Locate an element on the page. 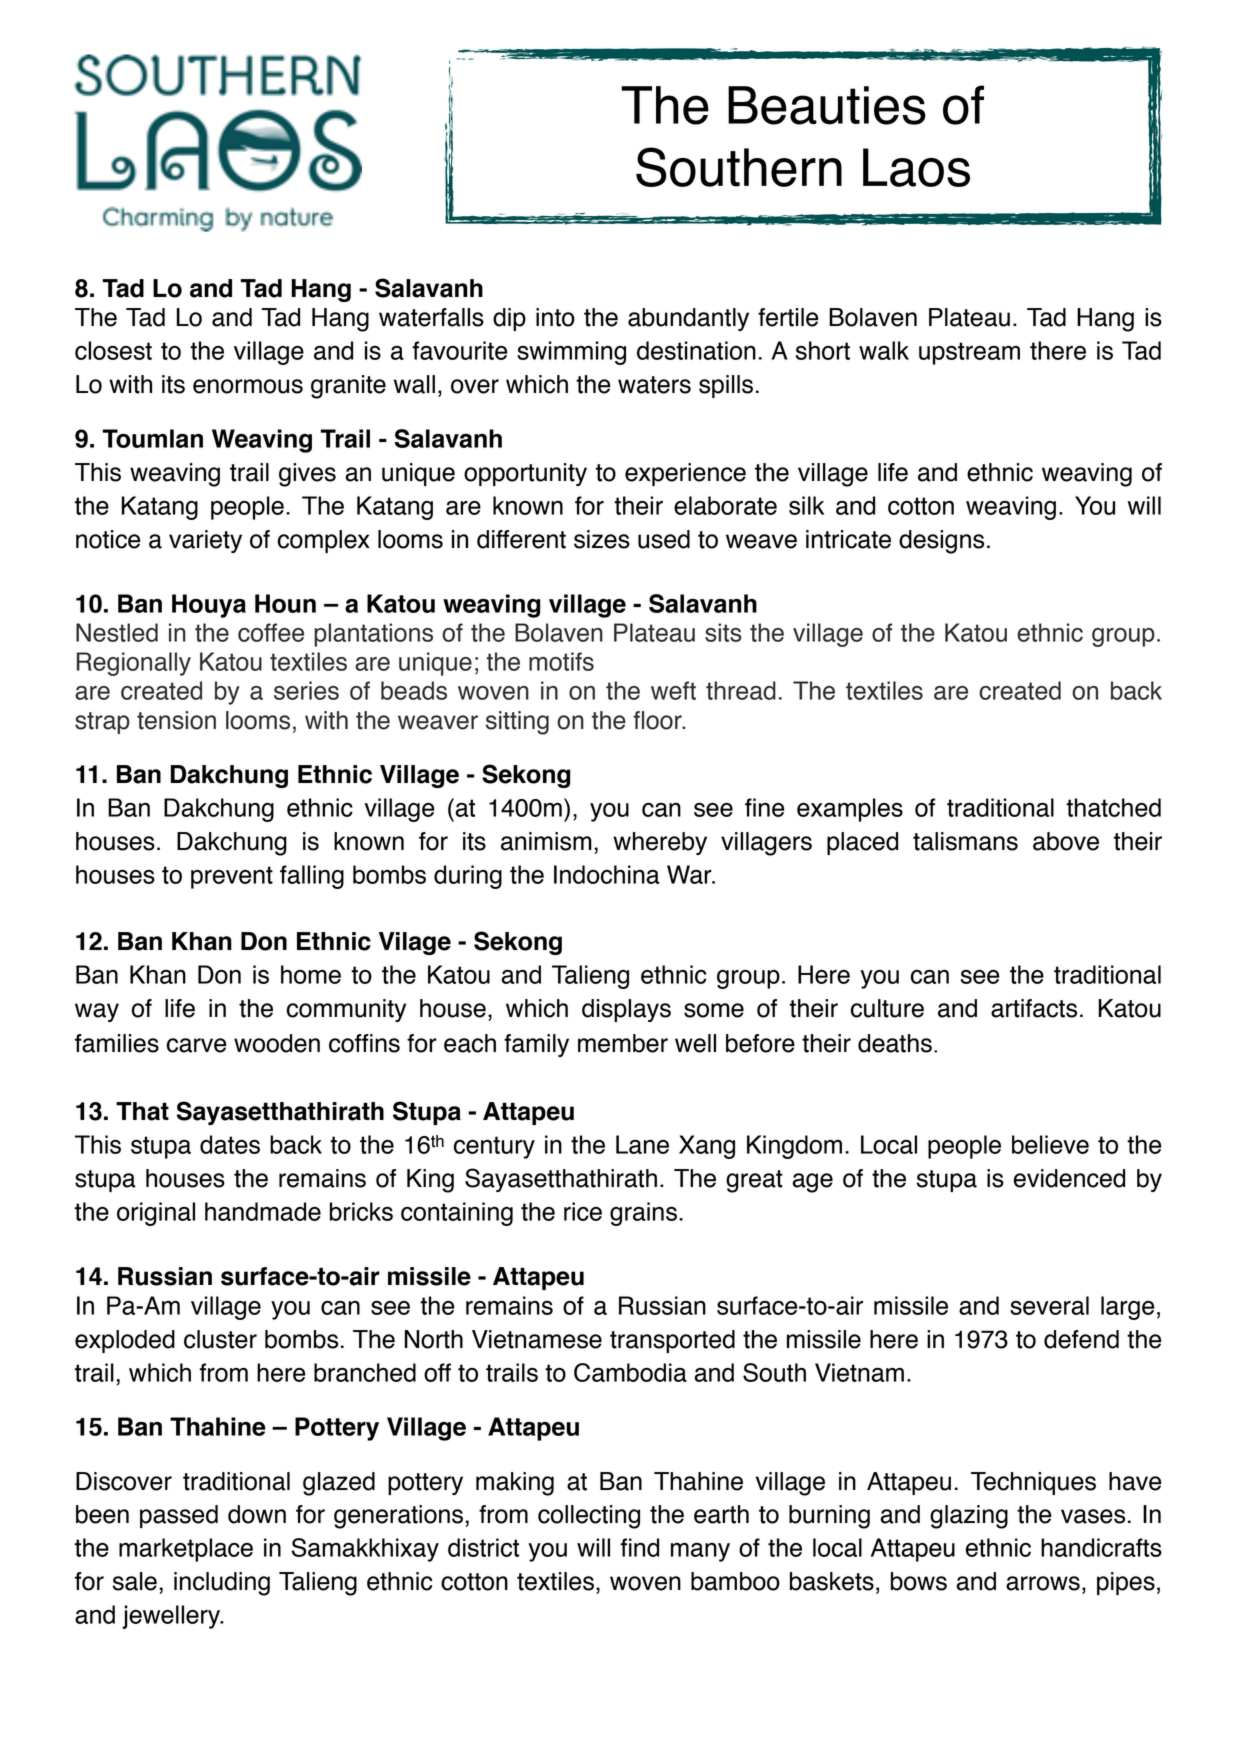  floor is located at coordinates (658, 720).
